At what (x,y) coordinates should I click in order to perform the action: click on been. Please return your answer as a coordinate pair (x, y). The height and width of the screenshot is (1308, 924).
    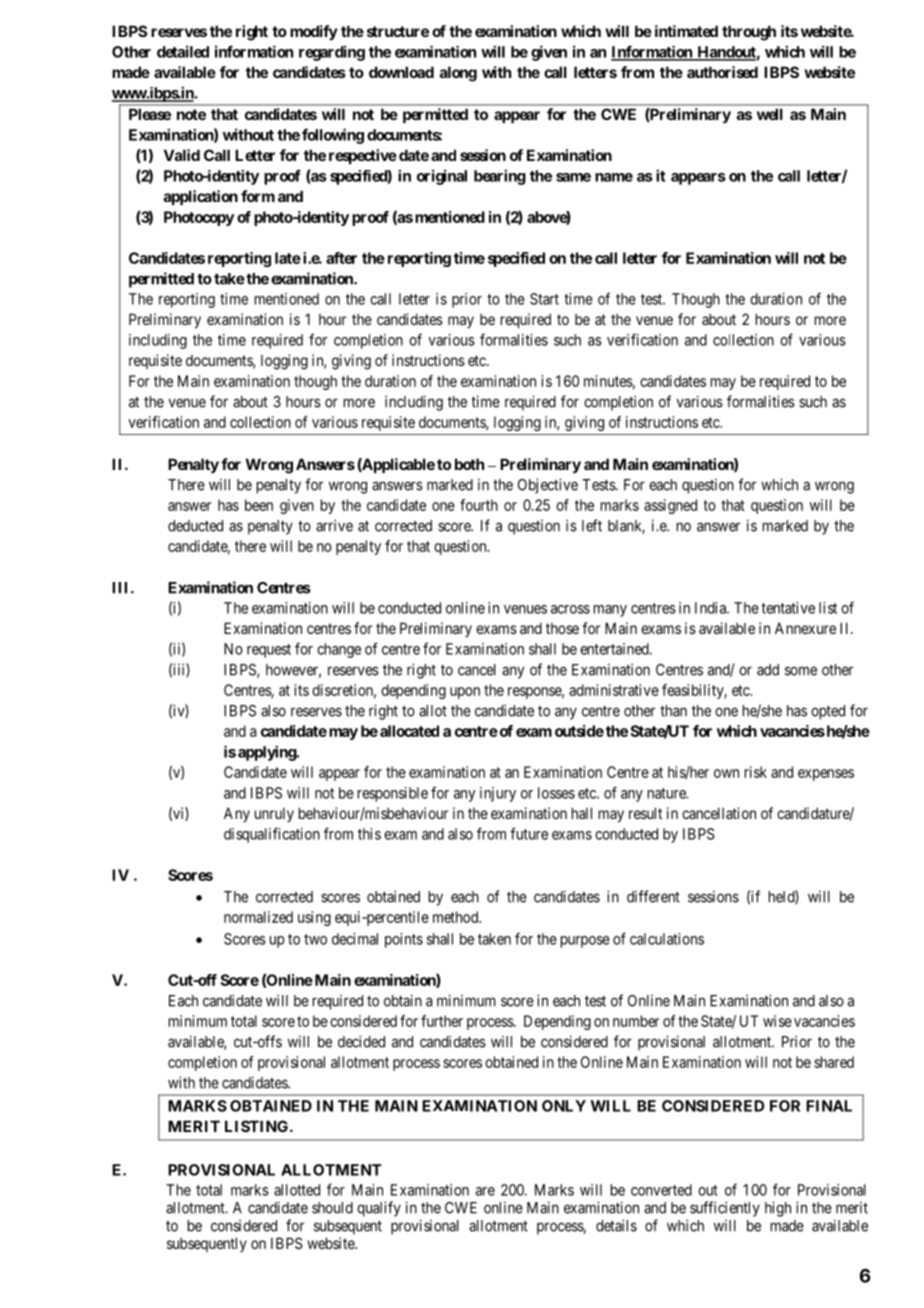
    Looking at the image, I should click on (259, 505).
